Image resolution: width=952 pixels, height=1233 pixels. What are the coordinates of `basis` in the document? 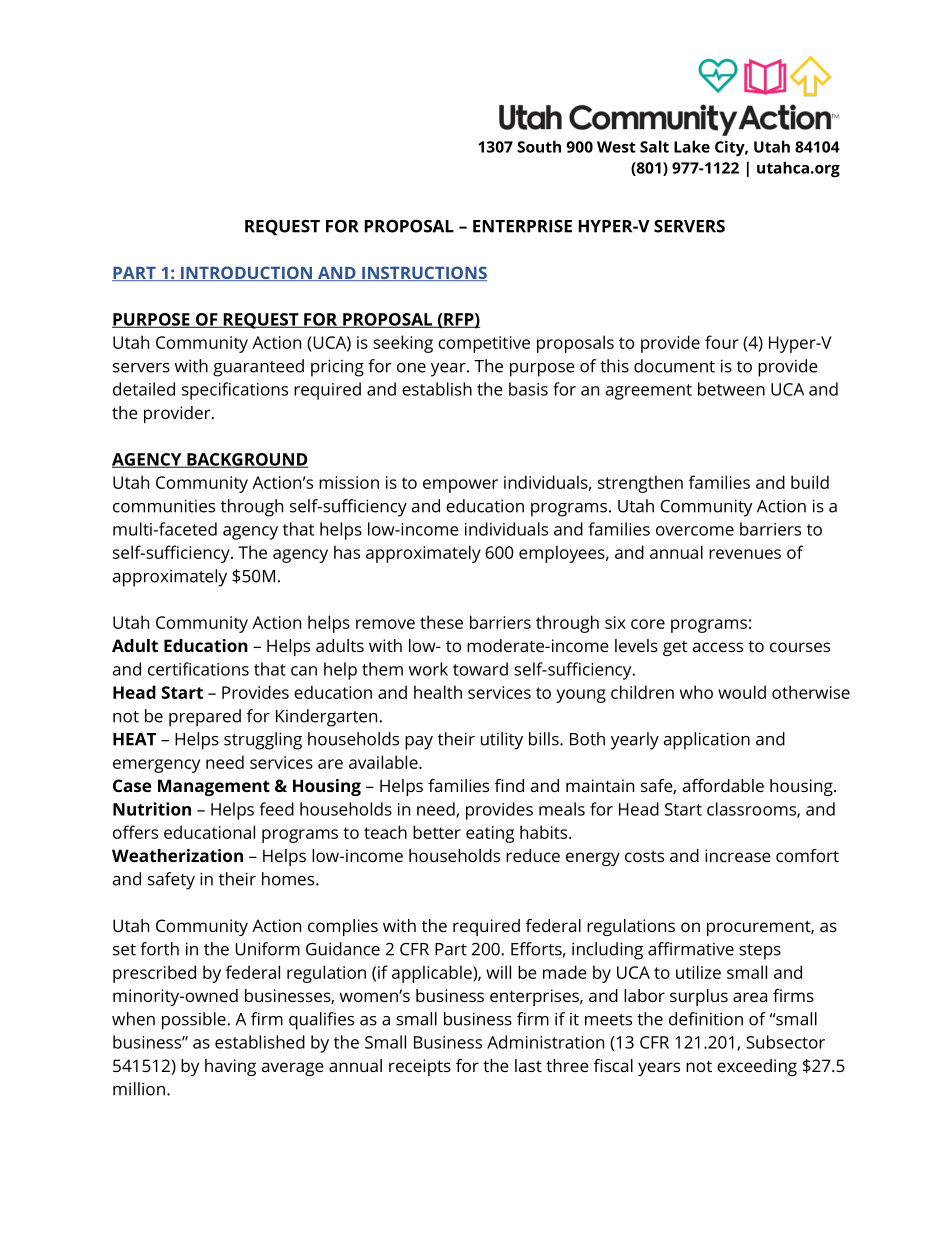 It's located at (528, 389).
